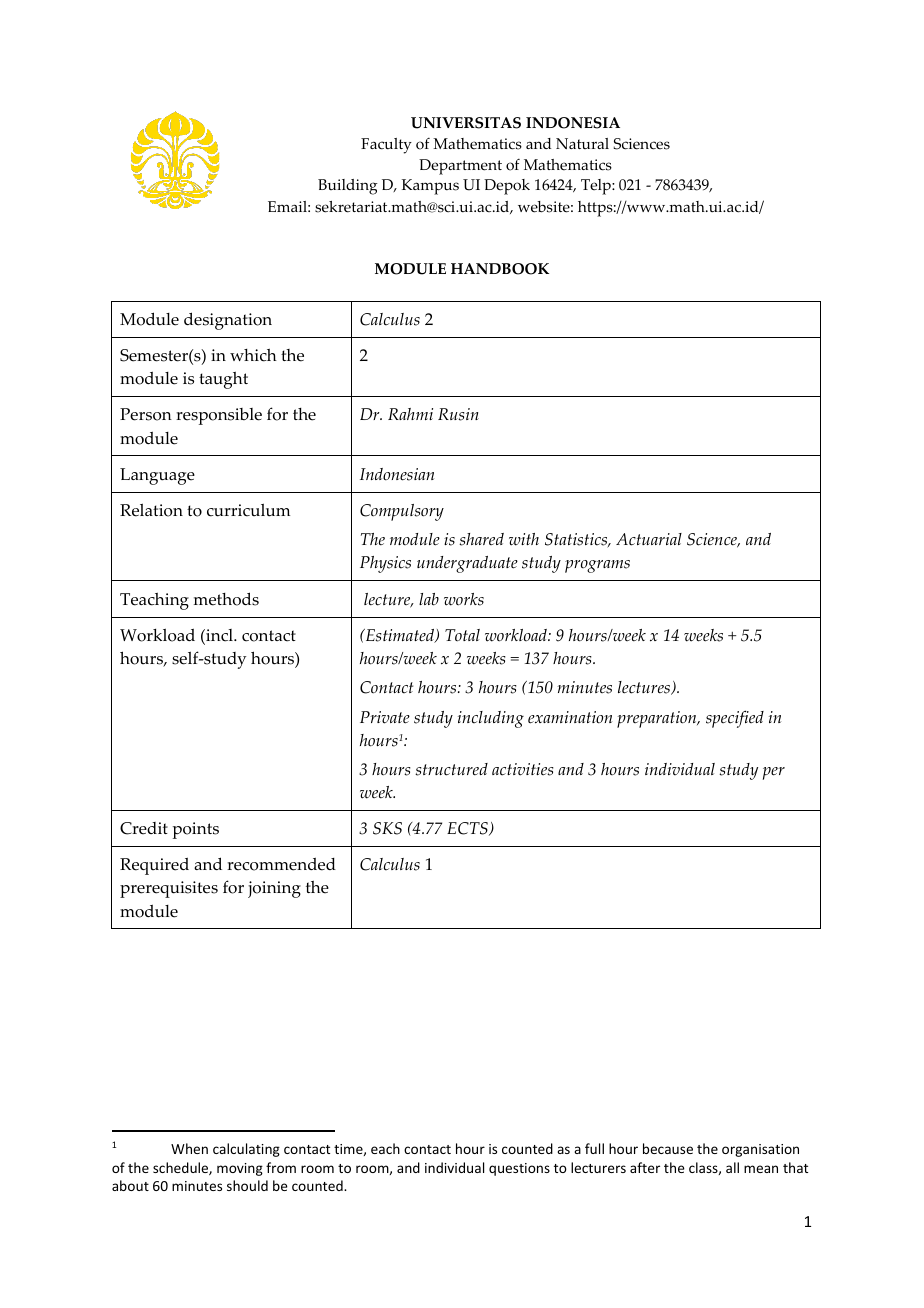 This page has height=1308, width=924. I want to click on questions, so click(519, 1169).
